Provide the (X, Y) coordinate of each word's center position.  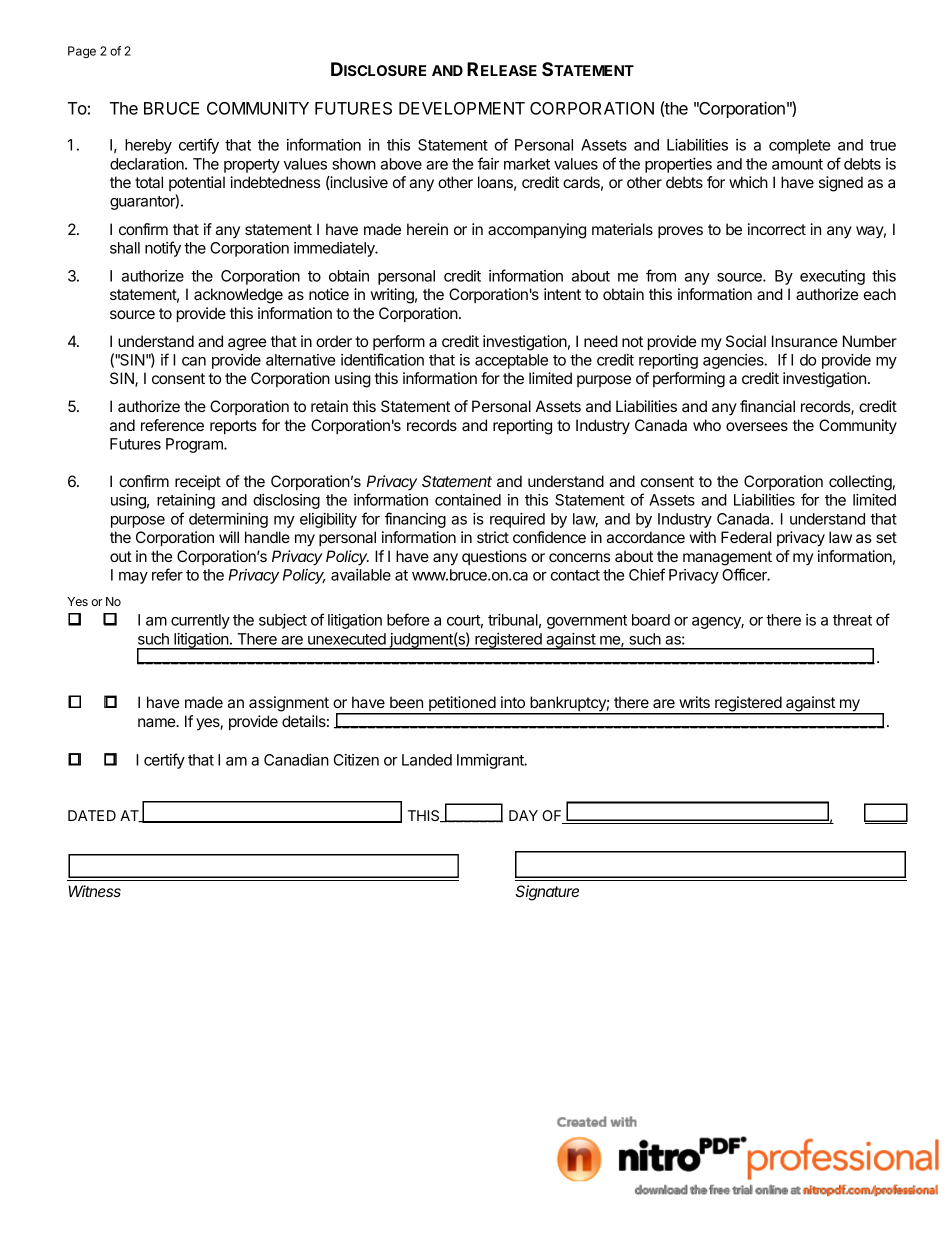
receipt (198, 482)
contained (468, 500)
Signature (547, 893)
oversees (757, 426)
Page (82, 52)
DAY (523, 815)
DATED (92, 815)
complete (799, 146)
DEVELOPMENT (462, 108)
